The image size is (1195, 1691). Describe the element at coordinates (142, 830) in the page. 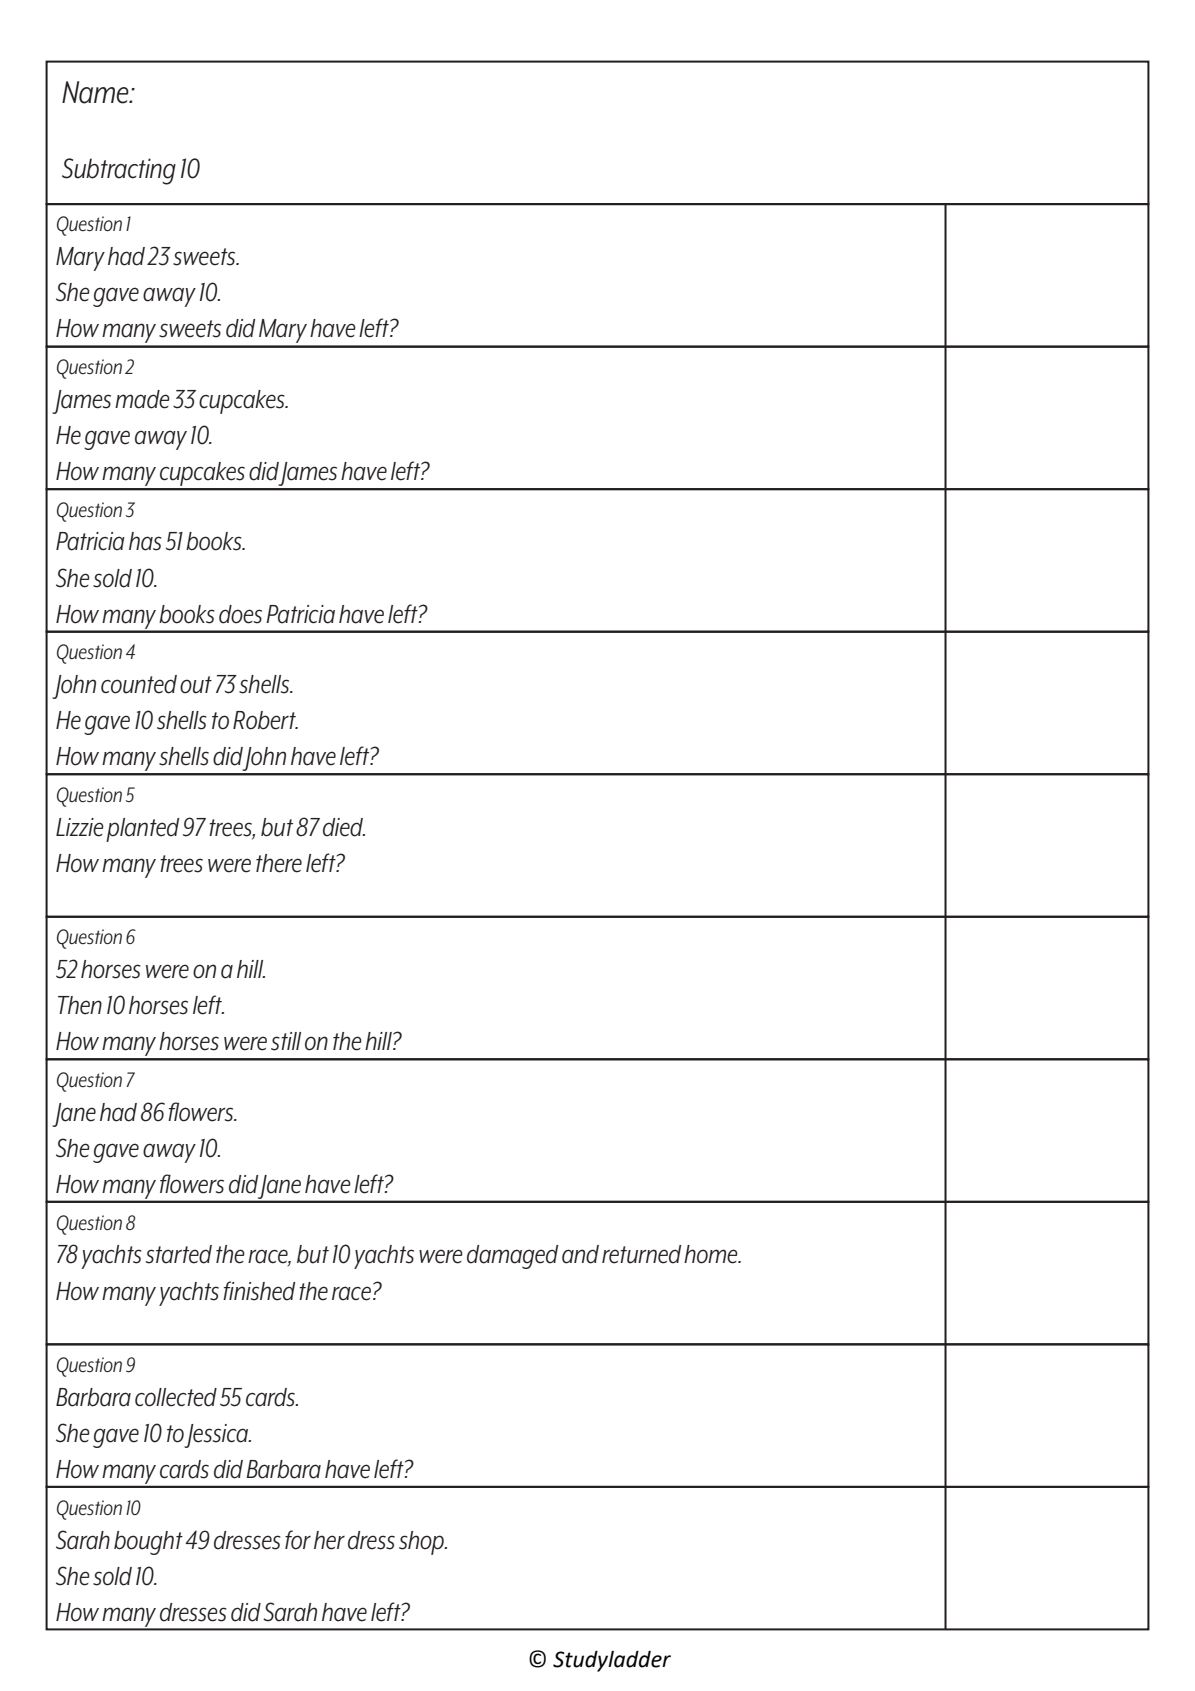

I see `planted` at that location.
